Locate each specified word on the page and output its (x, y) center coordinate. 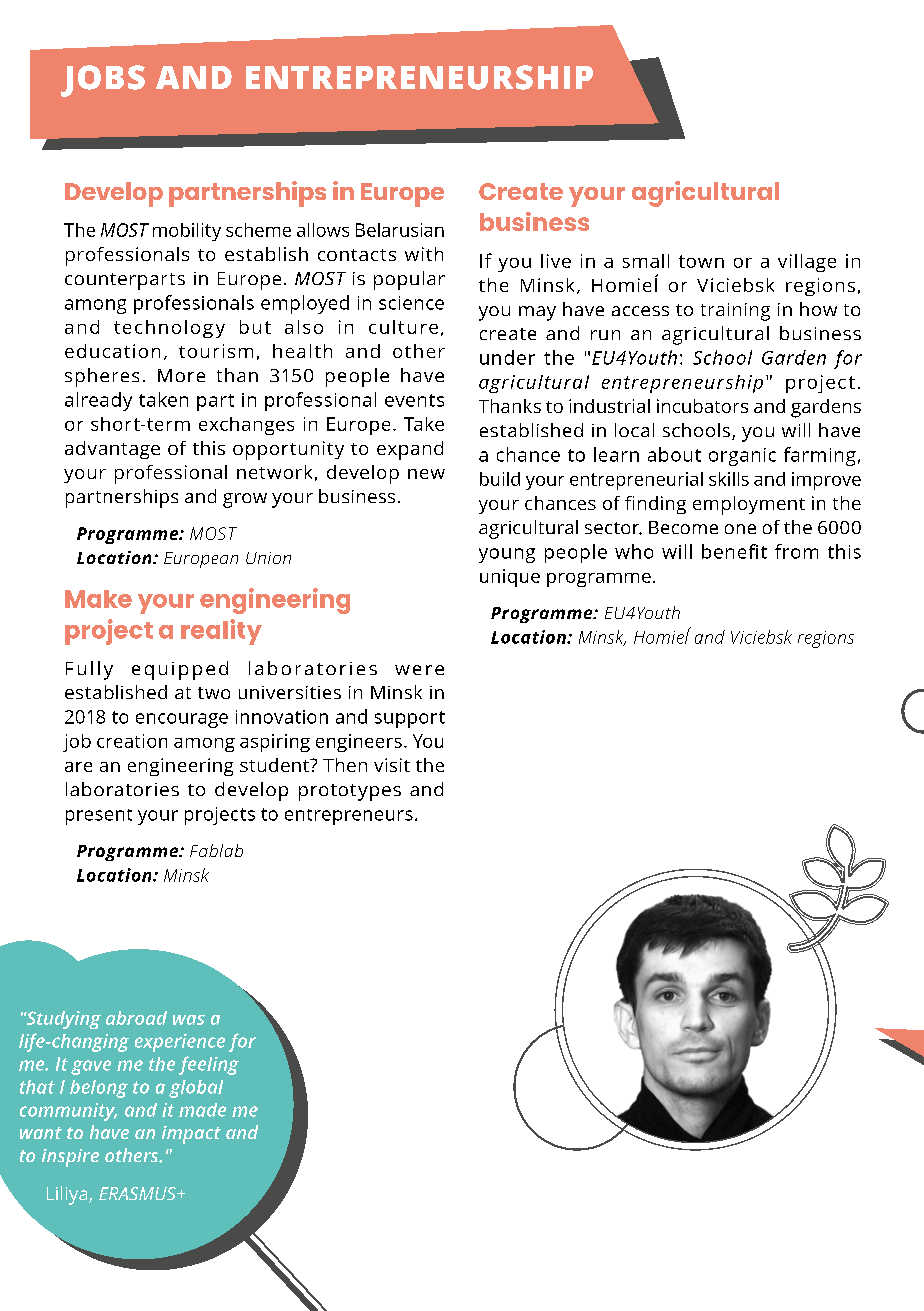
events (414, 400)
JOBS (103, 81)
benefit (734, 551)
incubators (702, 406)
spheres (102, 377)
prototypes (350, 792)
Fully (89, 670)
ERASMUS (138, 1193)
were (419, 670)
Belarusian (400, 230)
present (99, 817)
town (701, 261)
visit (392, 765)
